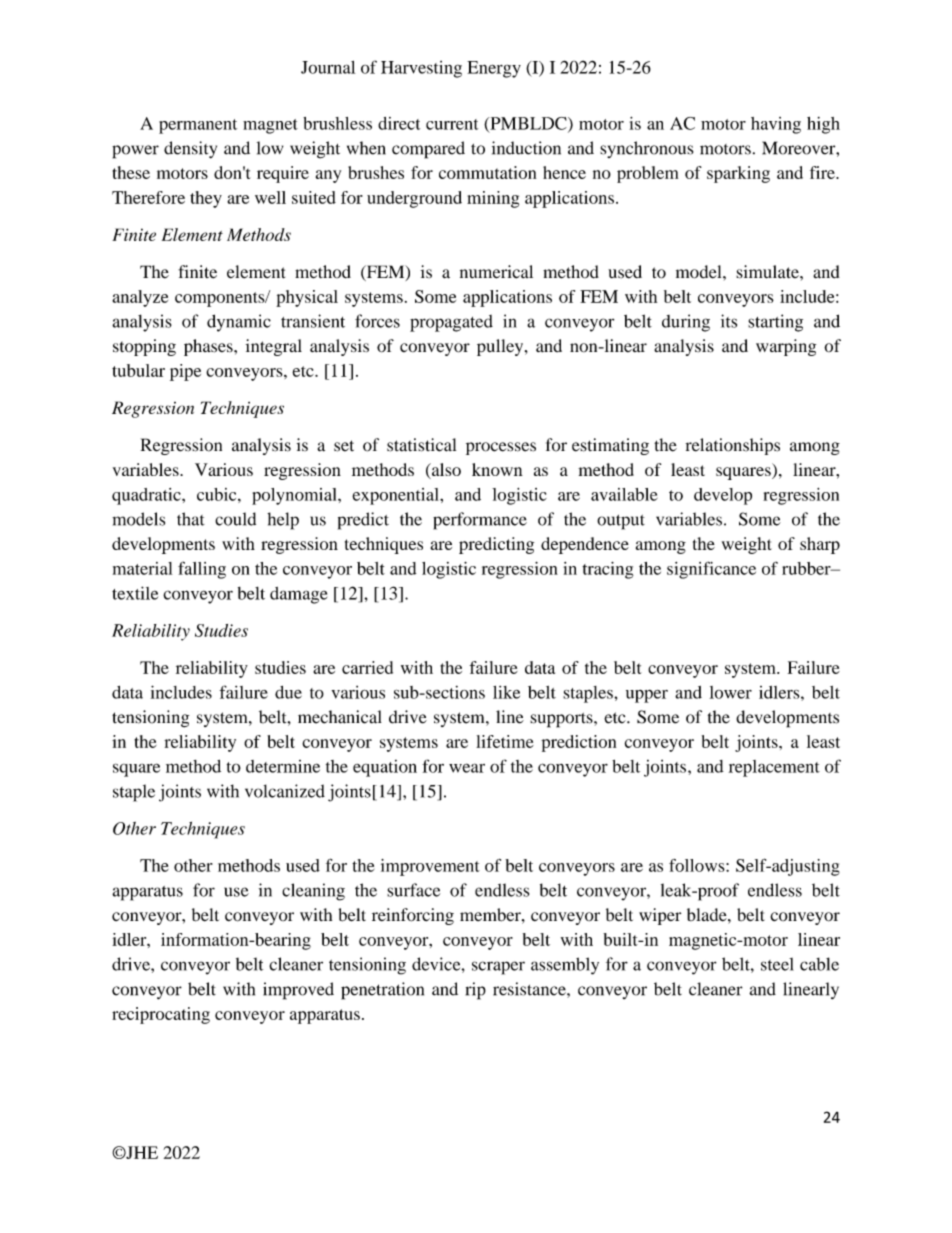  What do you see at coordinates (776, 125) in the page?
I see `having` at bounding box center [776, 125].
